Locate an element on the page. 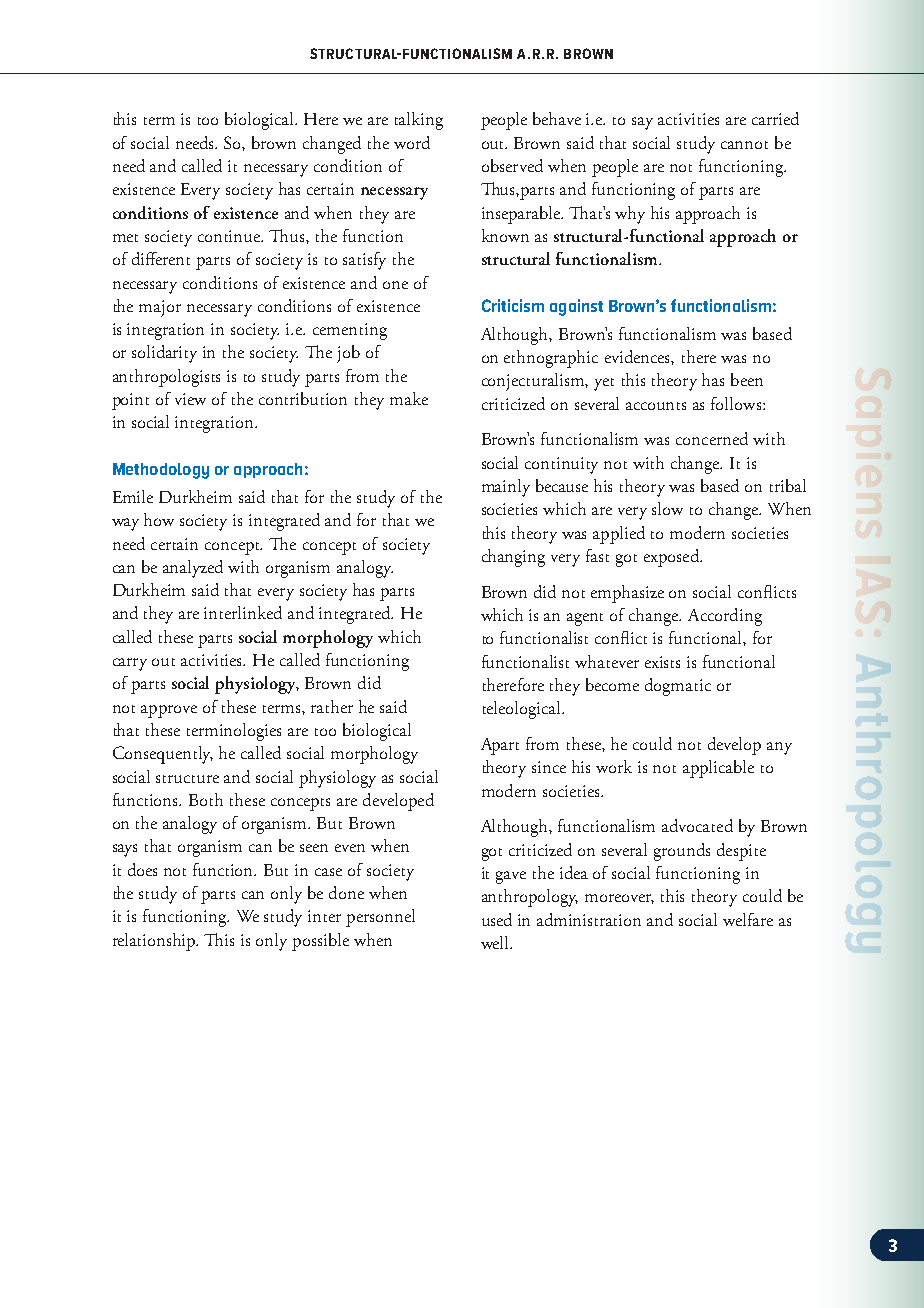  mainly is located at coordinates (506, 488).
